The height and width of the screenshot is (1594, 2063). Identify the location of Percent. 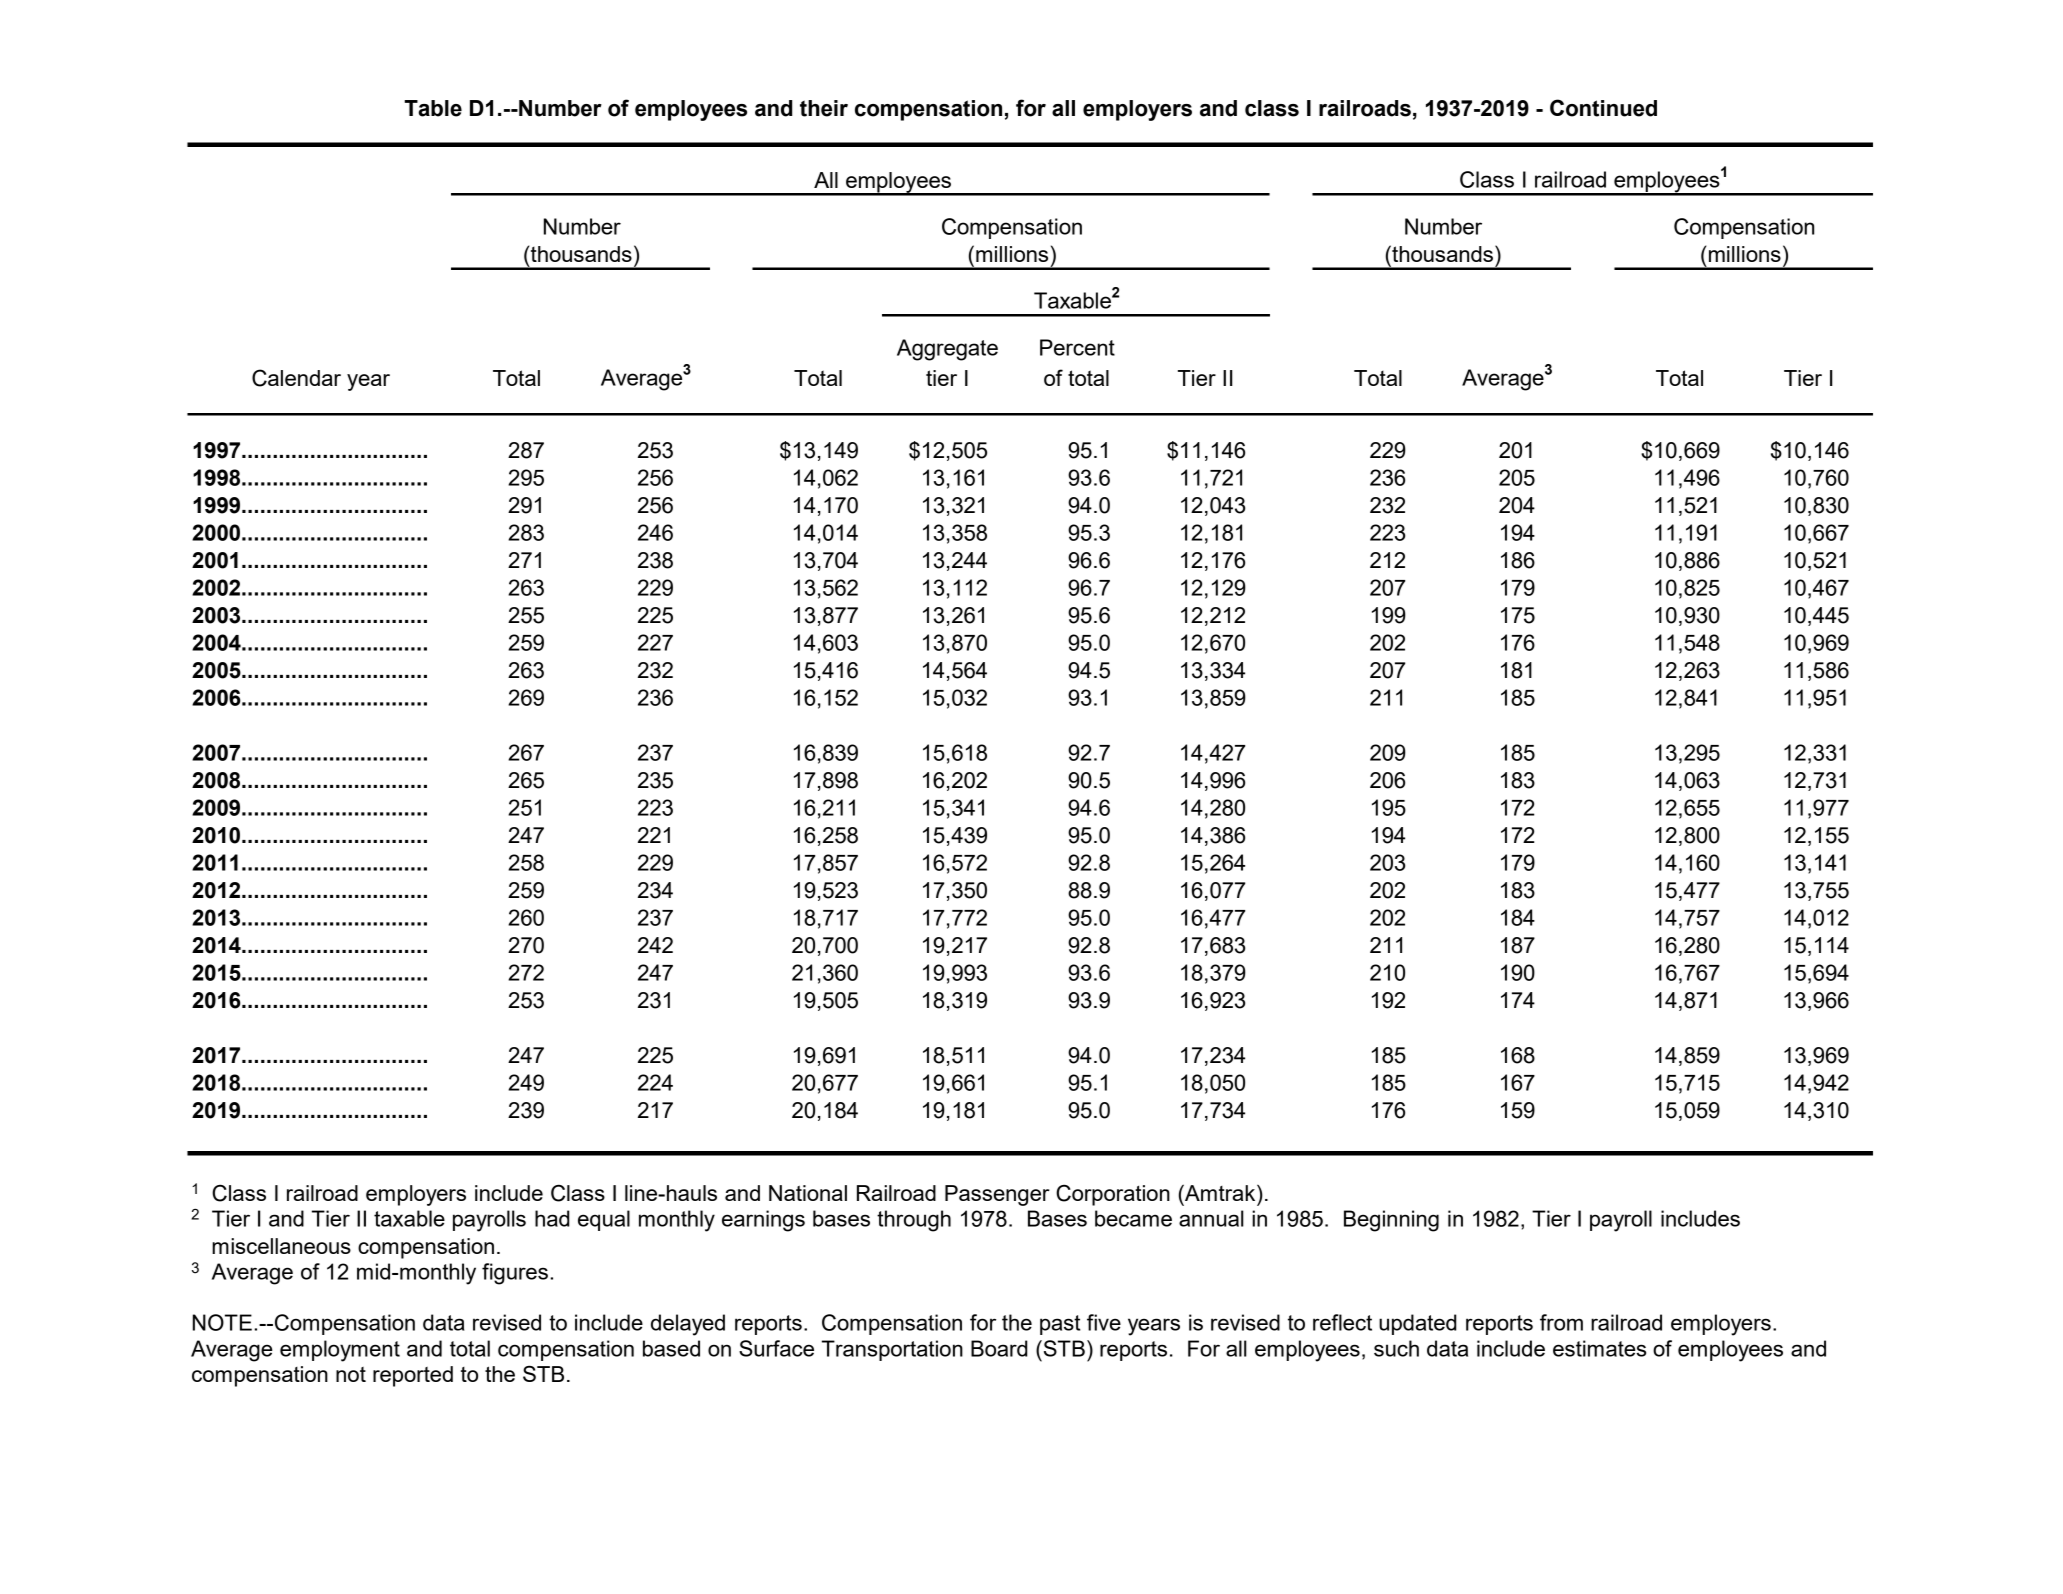
(1077, 347).
